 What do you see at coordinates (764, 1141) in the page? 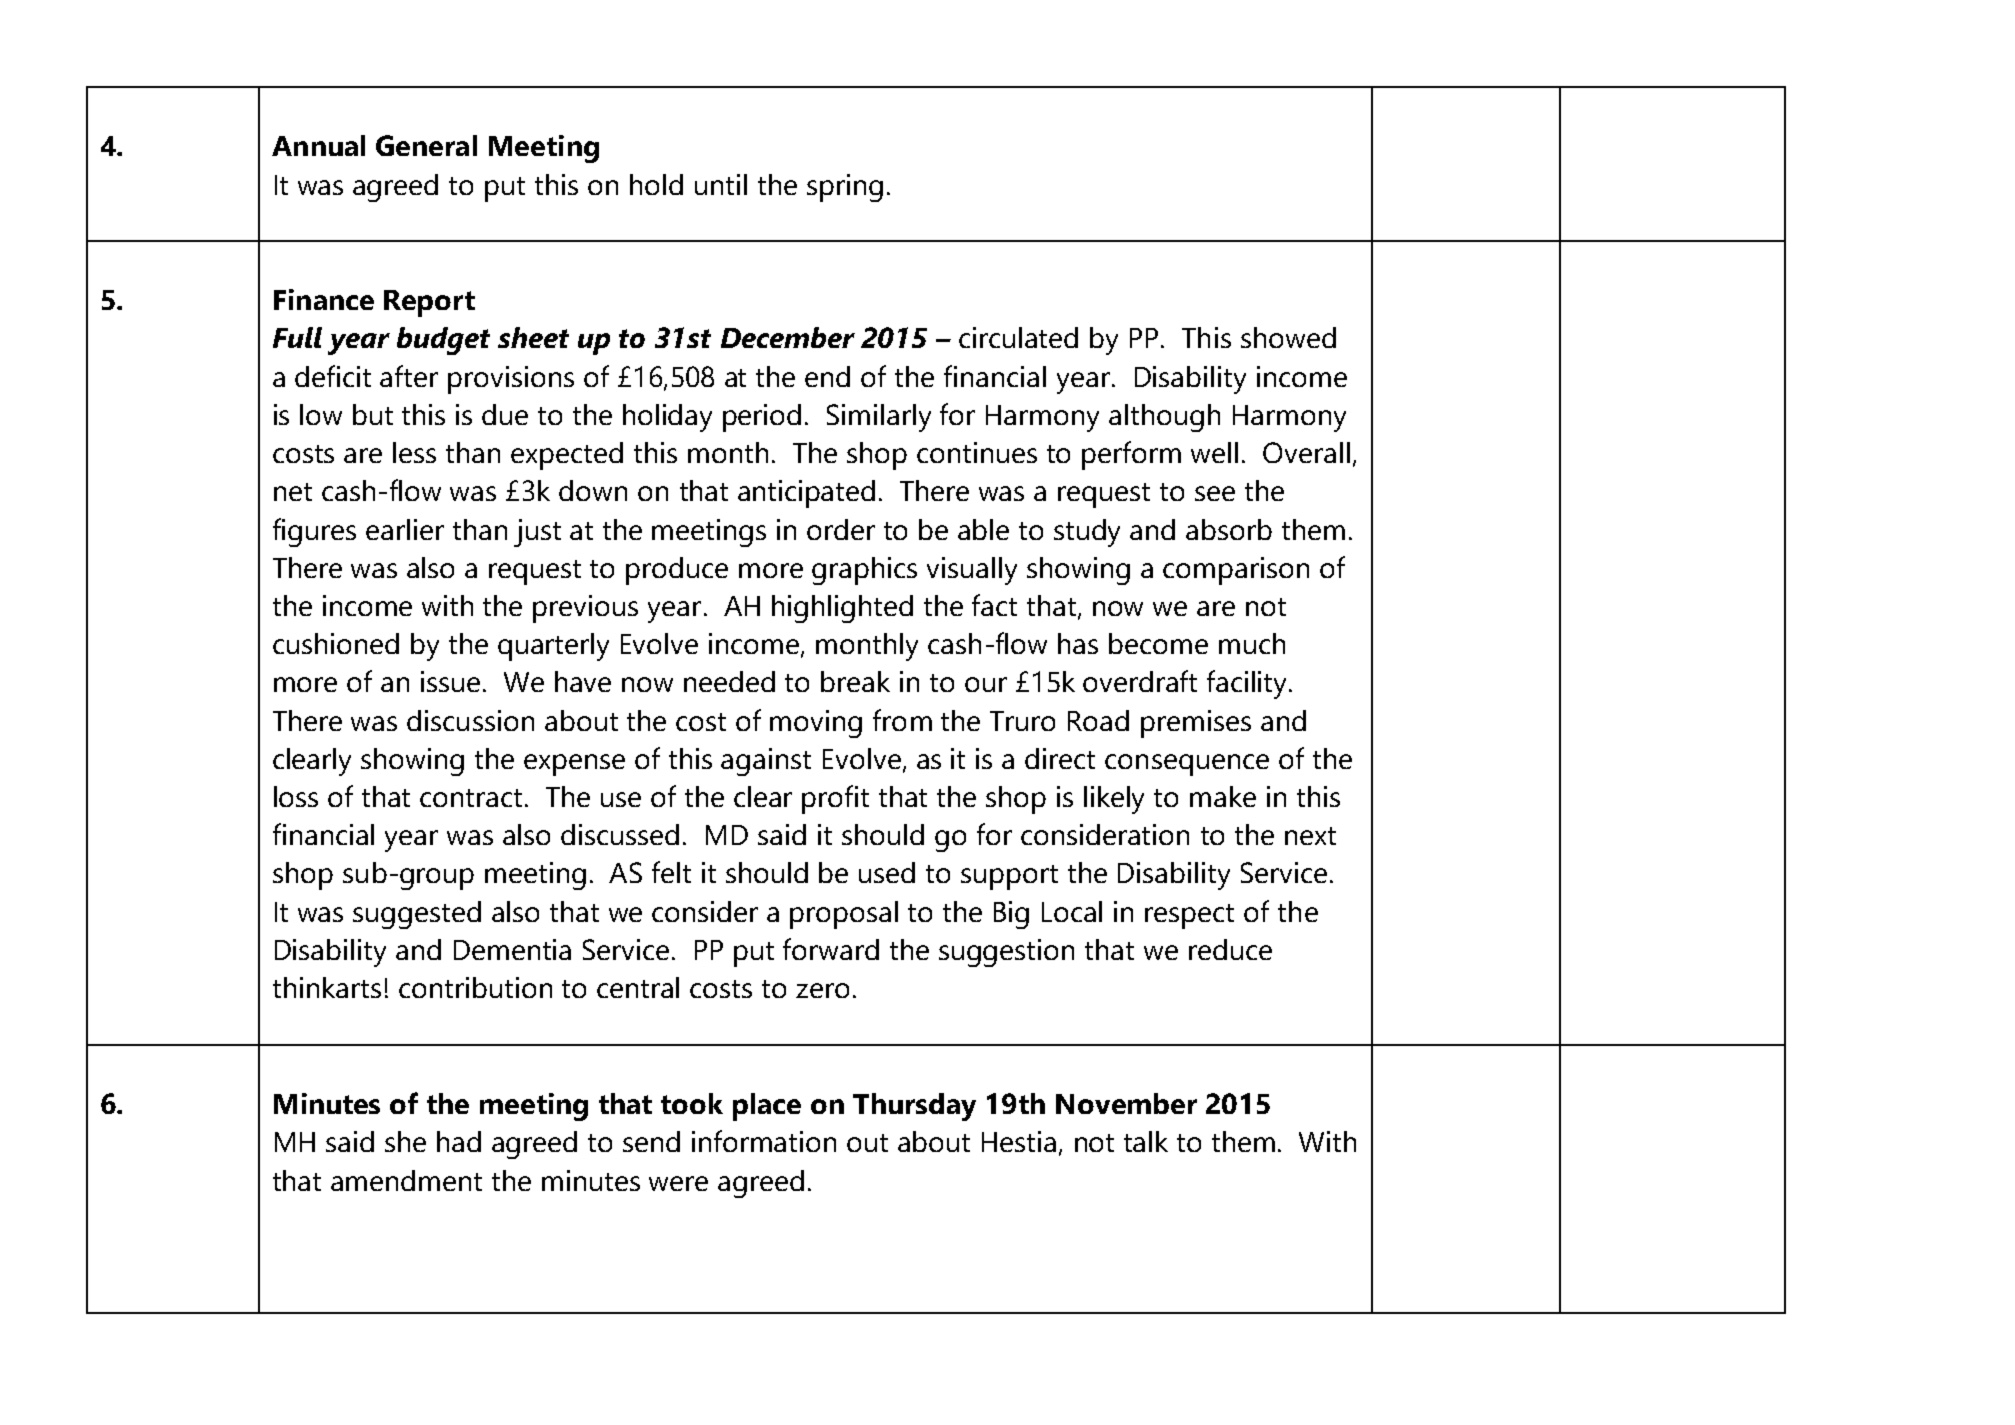
I see `information` at bounding box center [764, 1141].
